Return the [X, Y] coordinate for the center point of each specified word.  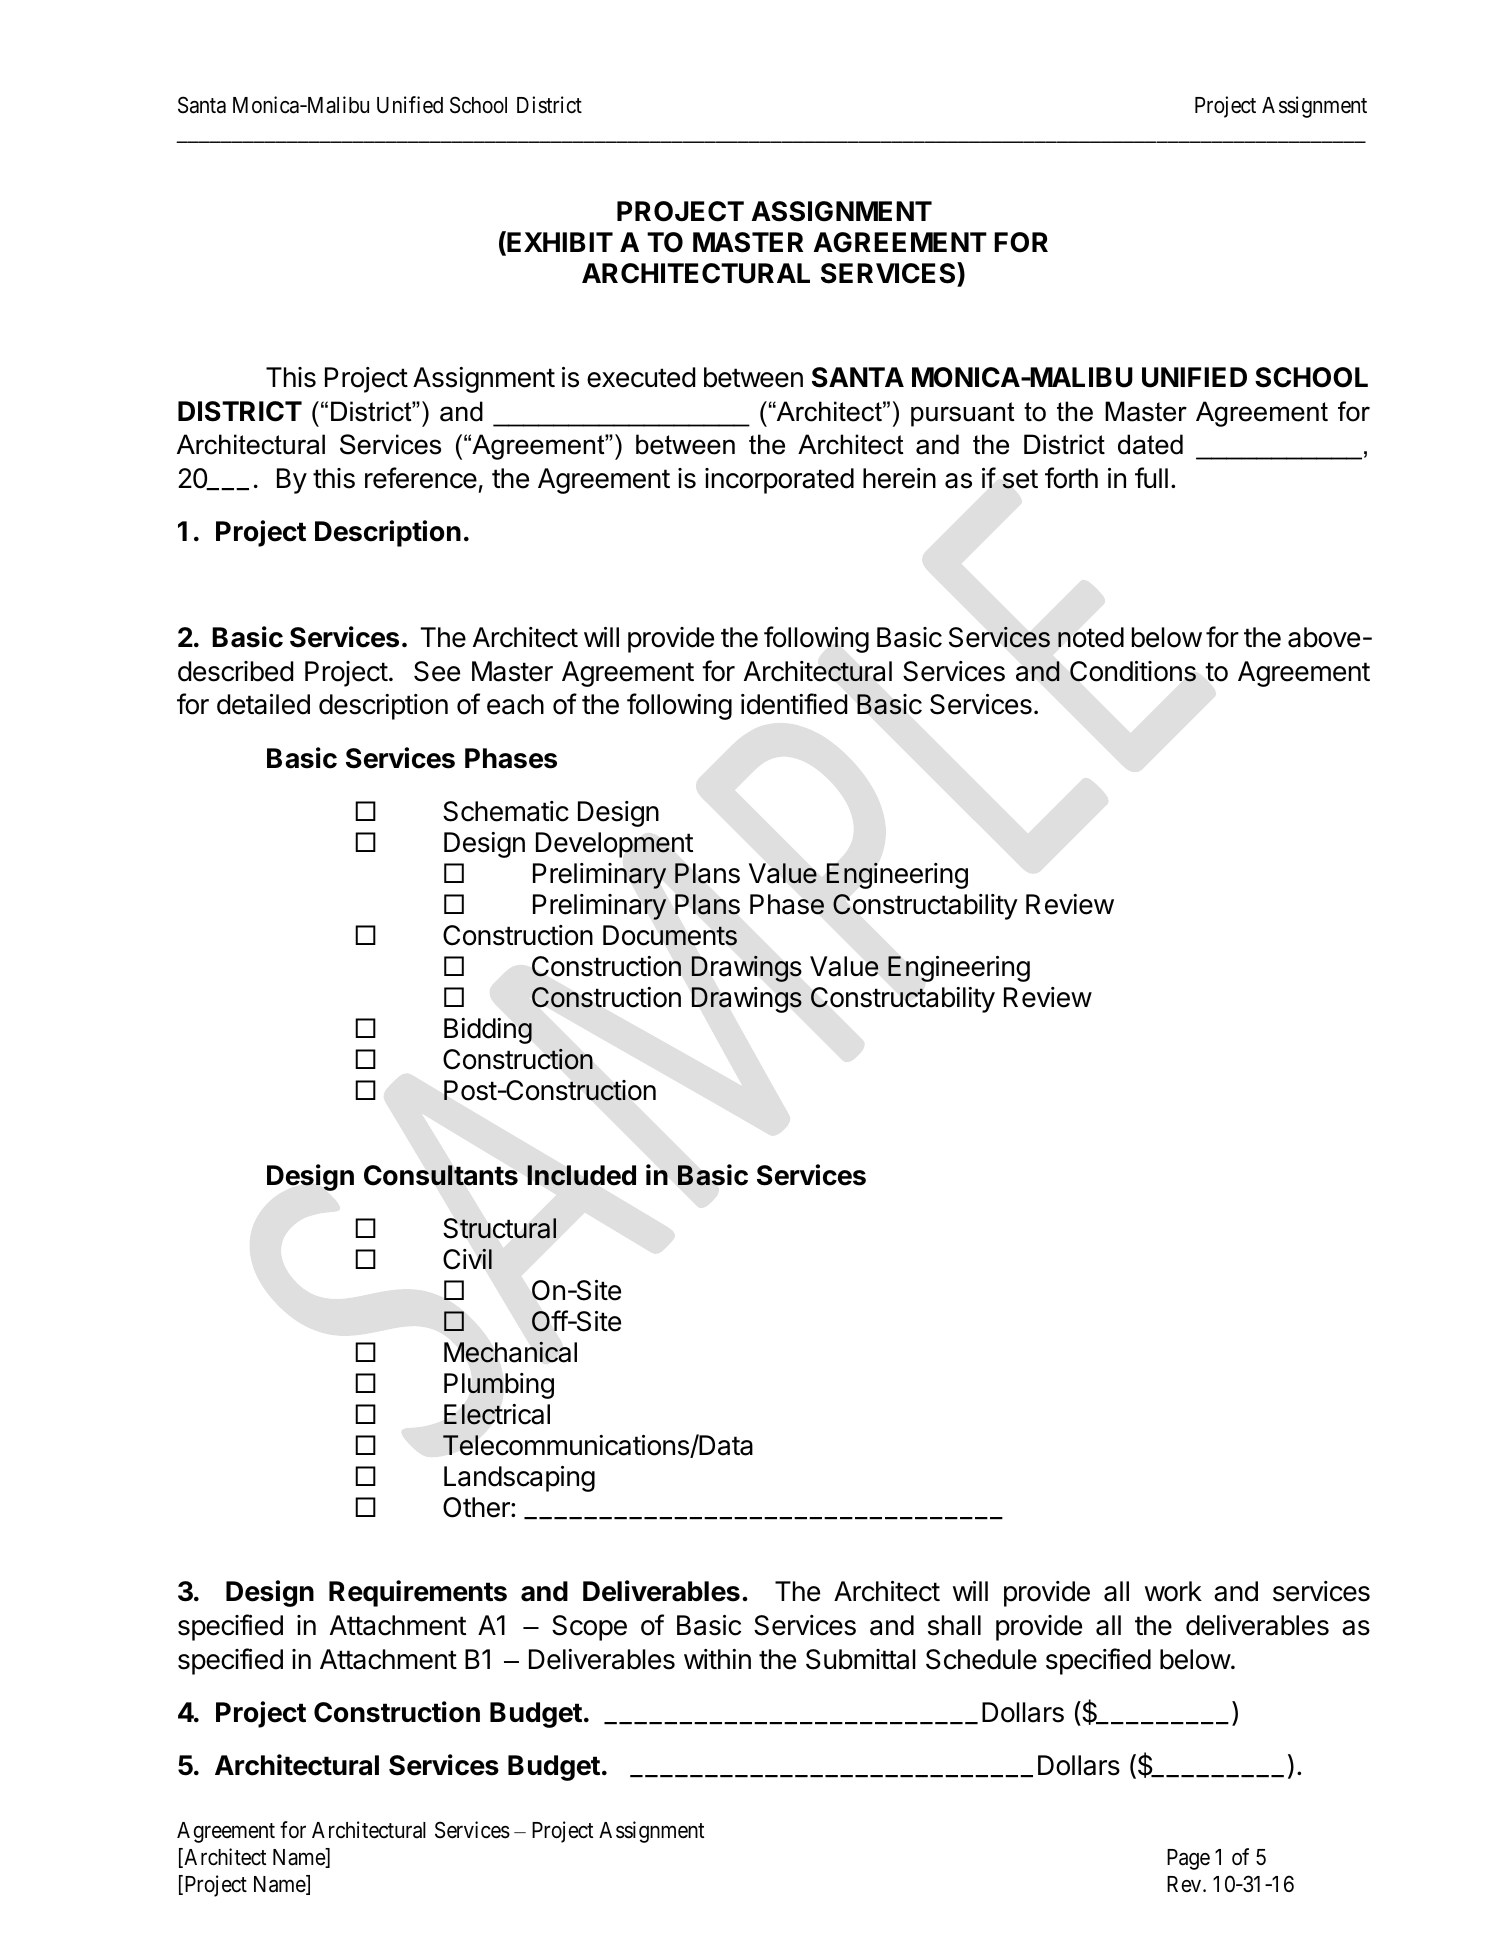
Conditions [1133, 671]
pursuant [963, 414]
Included [581, 1175]
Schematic [506, 811]
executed [641, 377]
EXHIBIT [559, 243]
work [1173, 1591]
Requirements [418, 1593]
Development [614, 845]
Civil [467, 1259]
